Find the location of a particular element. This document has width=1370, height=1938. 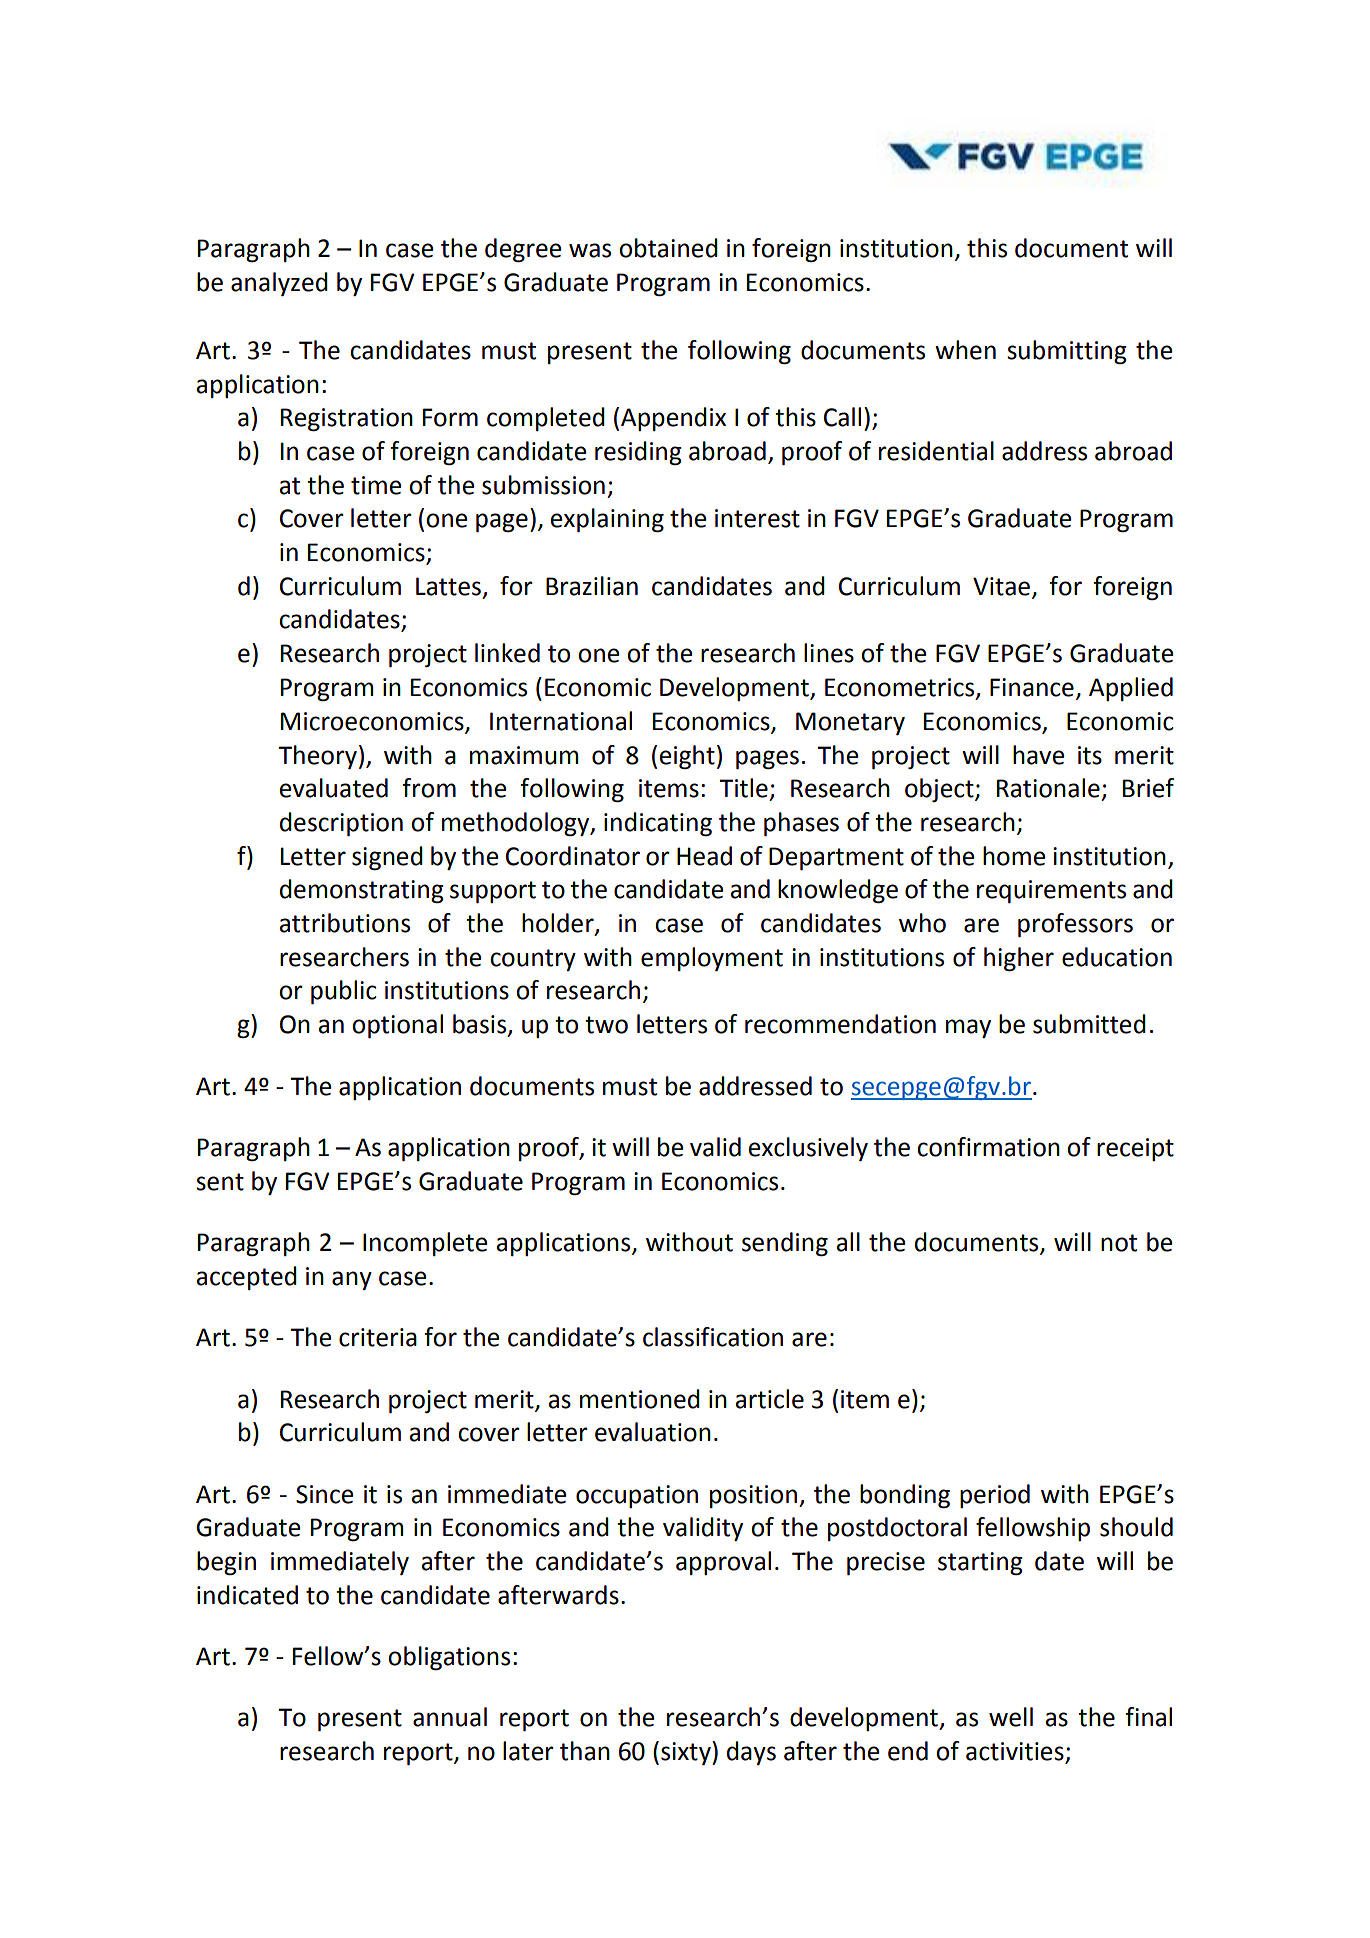

submitting is located at coordinates (1067, 352).
